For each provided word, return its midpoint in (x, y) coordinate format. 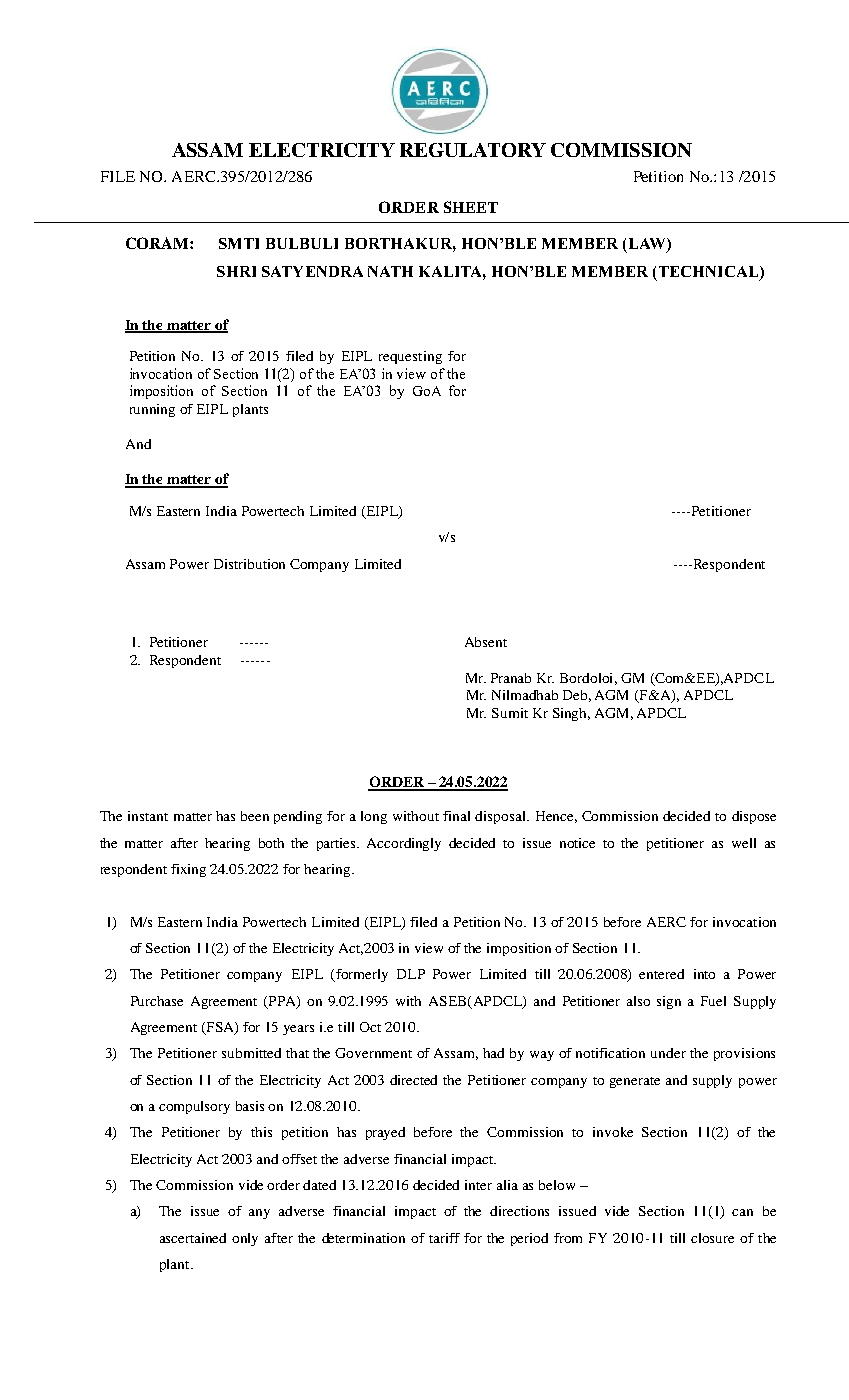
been (255, 816)
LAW (648, 245)
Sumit (510, 713)
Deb (577, 696)
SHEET (471, 207)
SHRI (236, 271)
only (245, 1239)
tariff (444, 1238)
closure (712, 1238)
